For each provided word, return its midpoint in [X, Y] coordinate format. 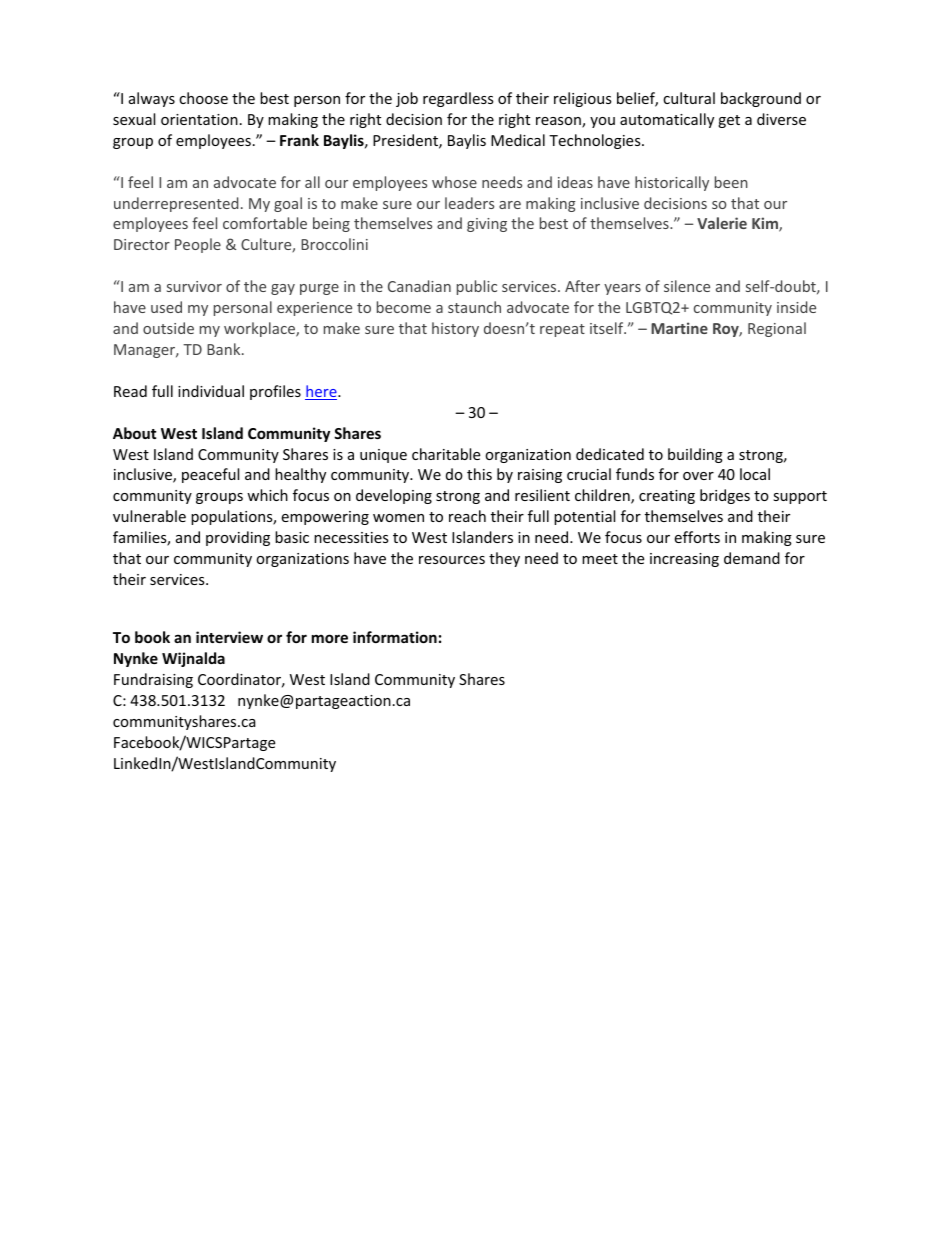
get [729, 121]
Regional [777, 329]
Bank [225, 349]
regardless [458, 99]
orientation [199, 119]
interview [229, 637]
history [455, 329]
